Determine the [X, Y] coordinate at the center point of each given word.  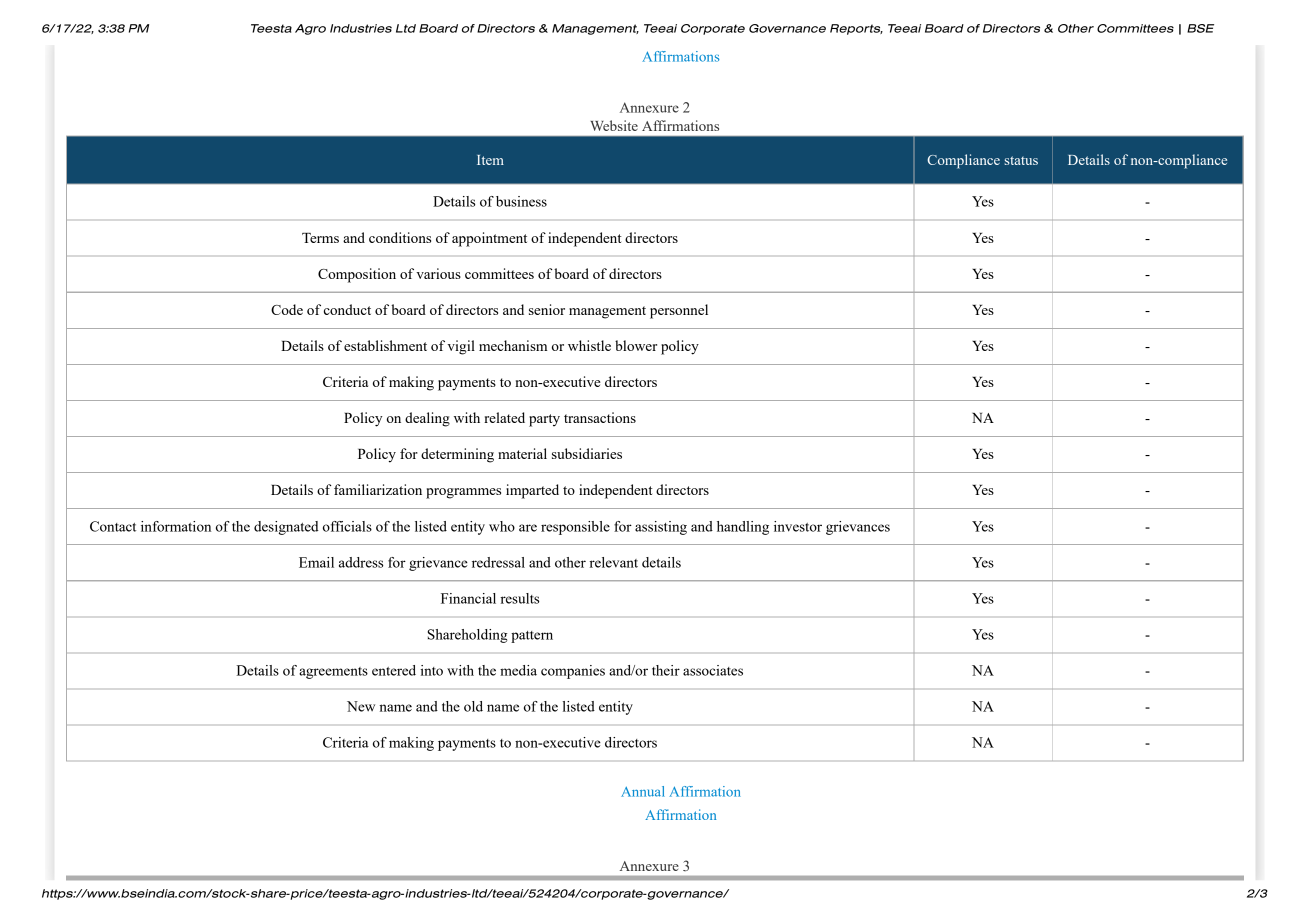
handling [743, 528]
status [1021, 160]
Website [614, 125]
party [544, 420]
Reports [856, 29]
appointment [489, 239]
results [519, 598]
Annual [643, 791]
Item [490, 160]
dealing [427, 419]
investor [798, 526]
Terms [320, 238]
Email [316, 562]
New [361, 706]
